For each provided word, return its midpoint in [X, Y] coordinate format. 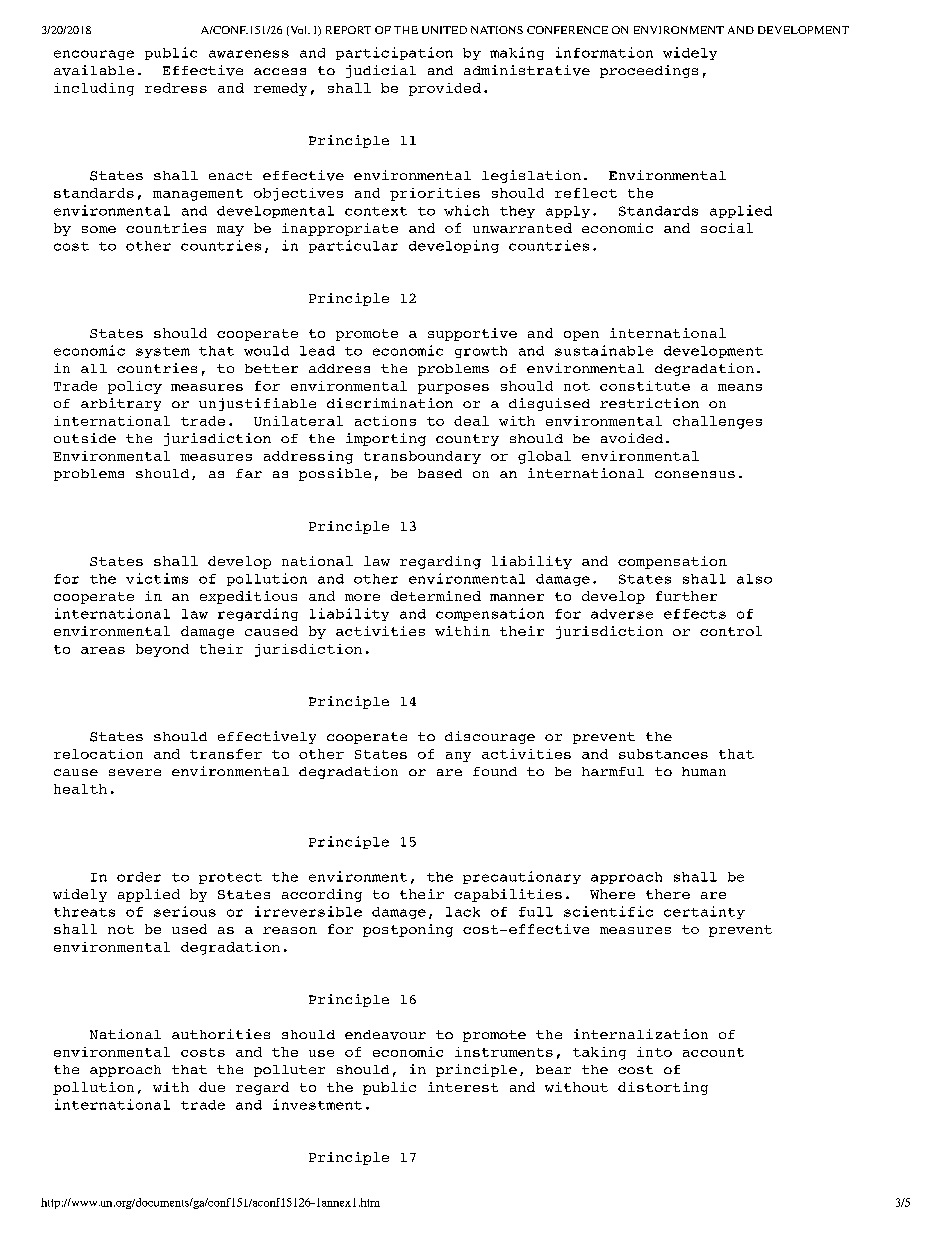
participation [394, 53]
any [458, 757]
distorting [663, 1088]
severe [135, 772]
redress [176, 88]
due [212, 1087]
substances [663, 754]
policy [135, 387]
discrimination [390, 403]
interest [463, 1087]
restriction [649, 403]
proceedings [649, 71]
